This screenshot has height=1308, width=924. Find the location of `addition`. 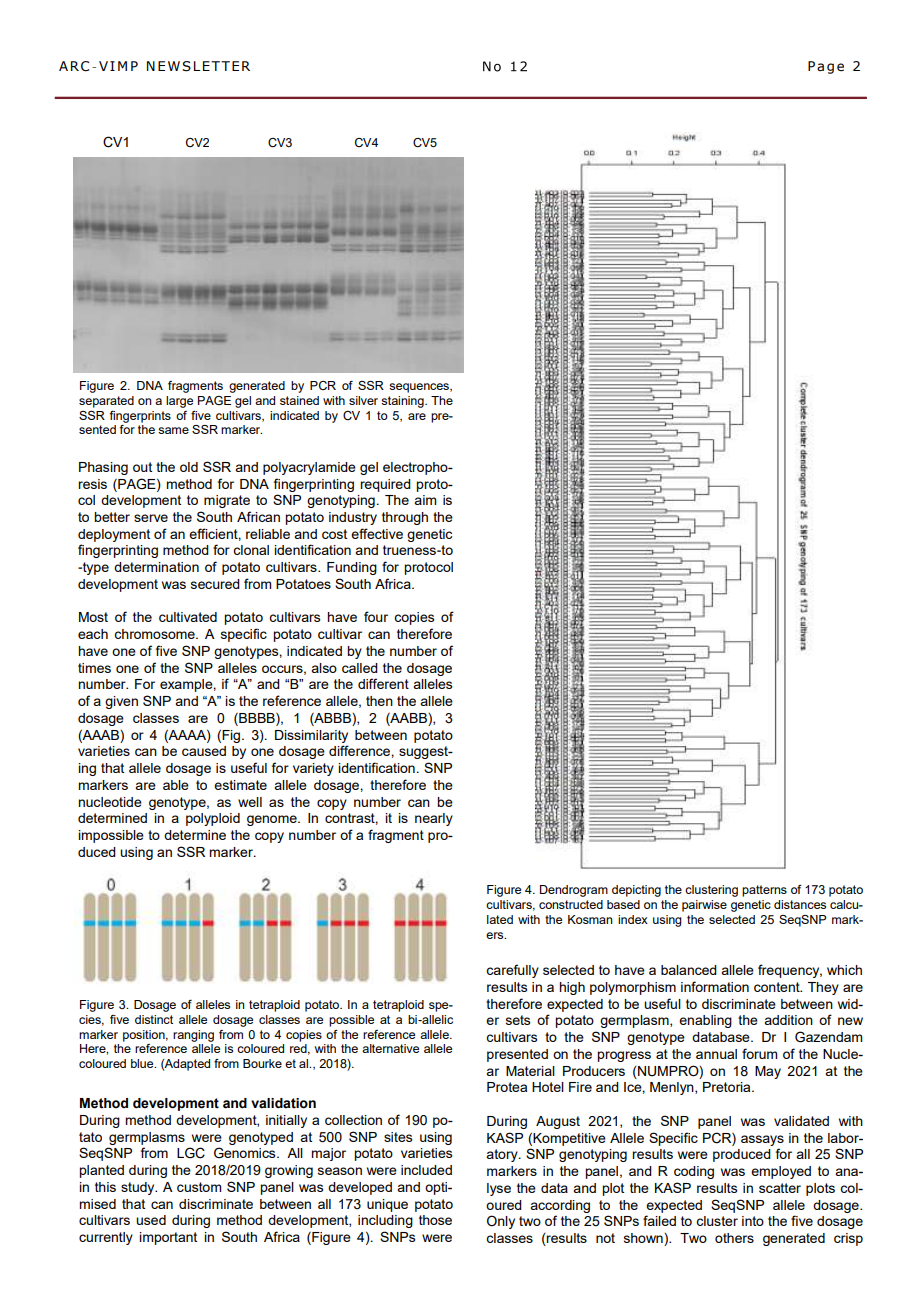

addition is located at coordinates (788, 1020).
